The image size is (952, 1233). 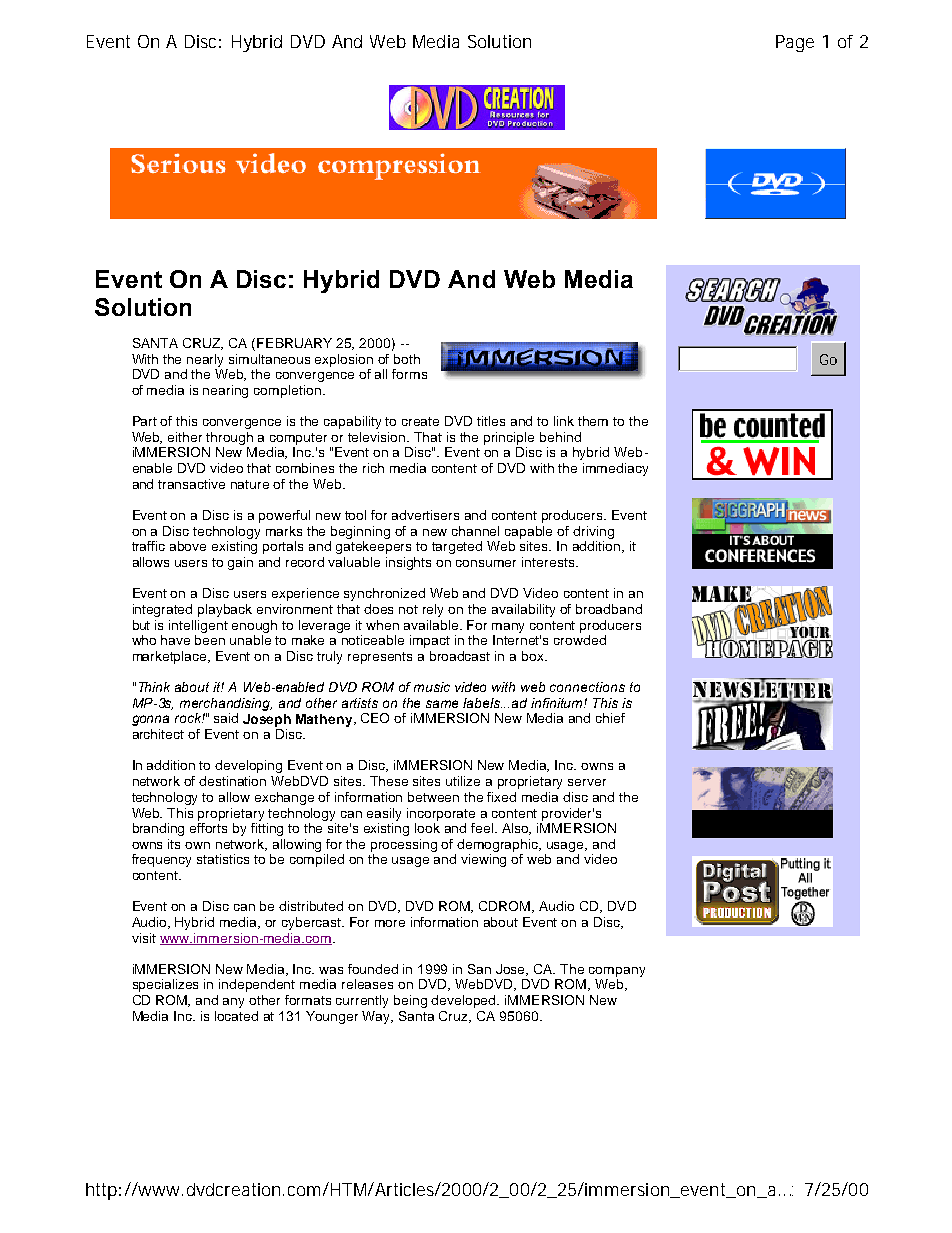 I want to click on them, so click(x=593, y=421).
